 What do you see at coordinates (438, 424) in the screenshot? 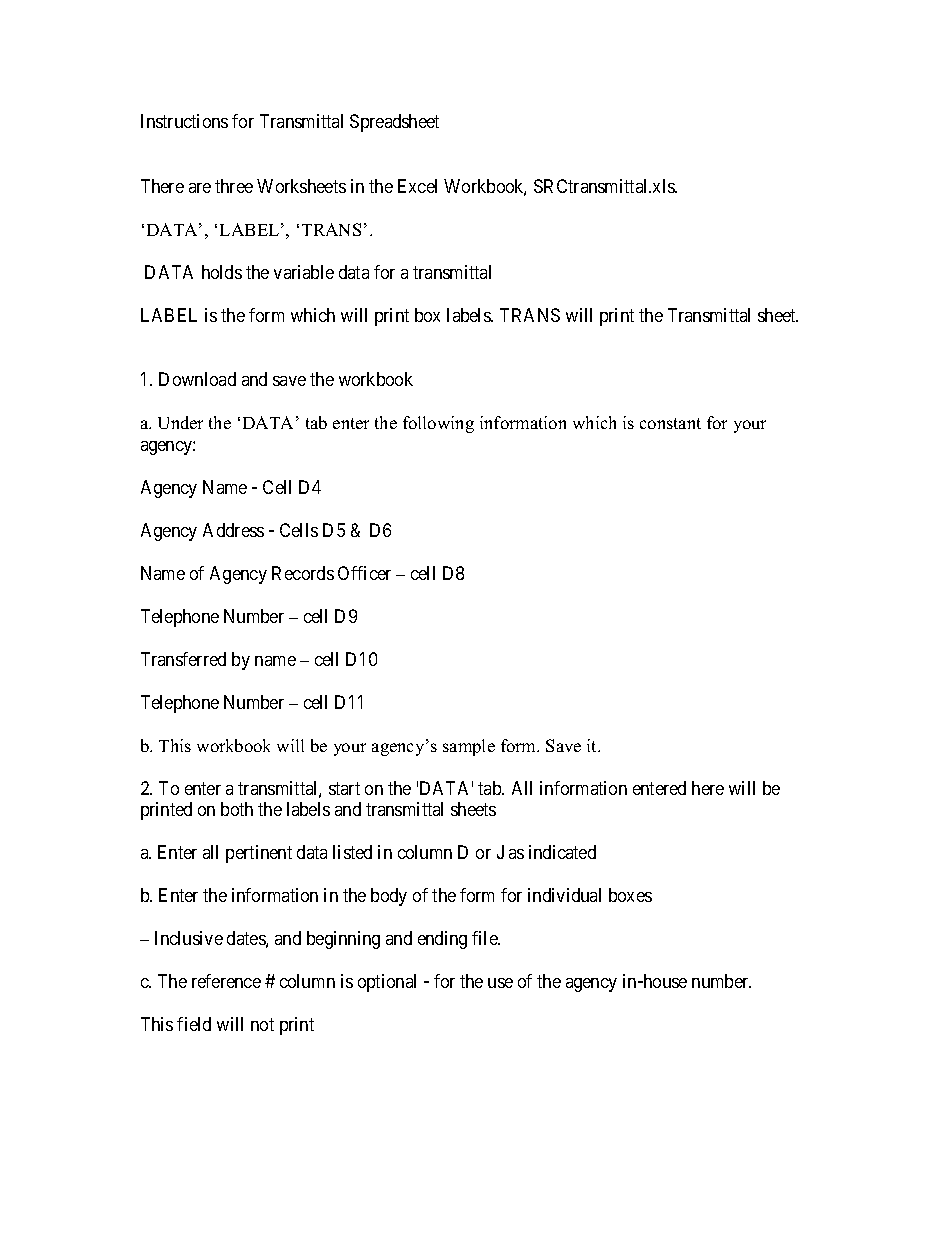
I see `following` at bounding box center [438, 424].
